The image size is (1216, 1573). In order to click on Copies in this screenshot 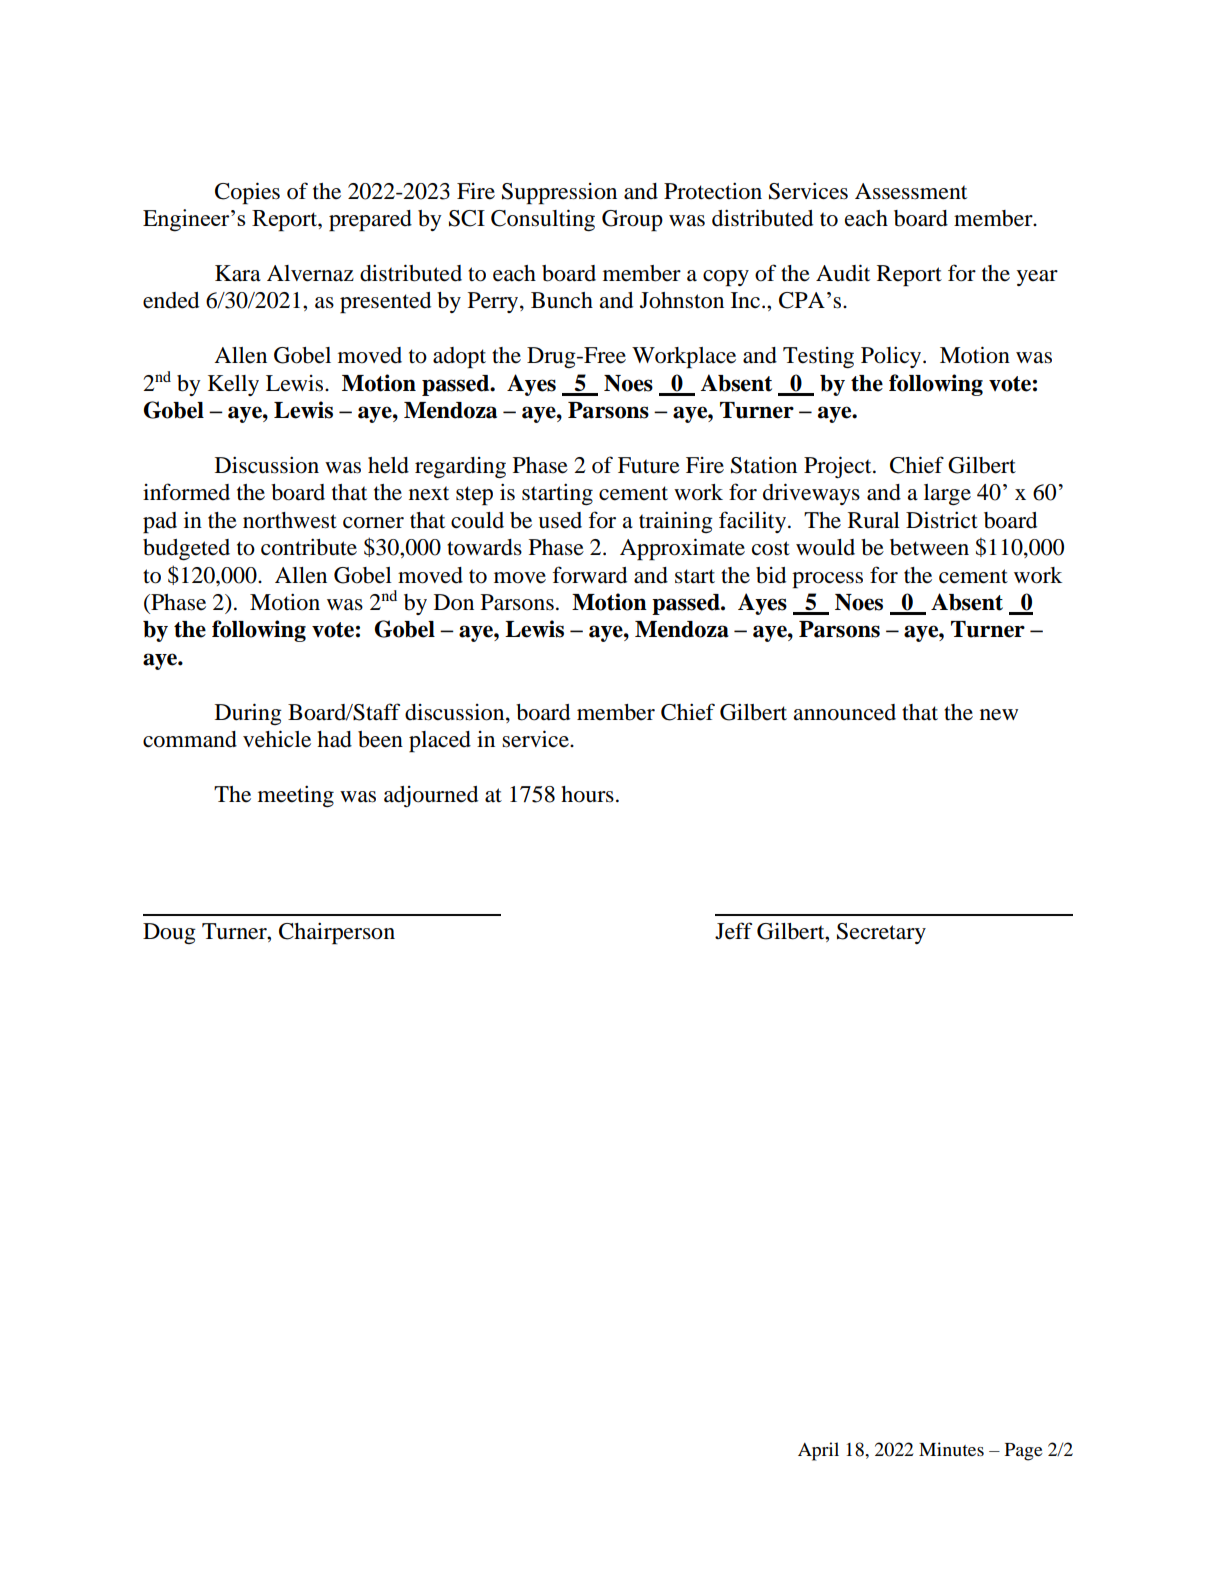, I will do `click(247, 193)`.
